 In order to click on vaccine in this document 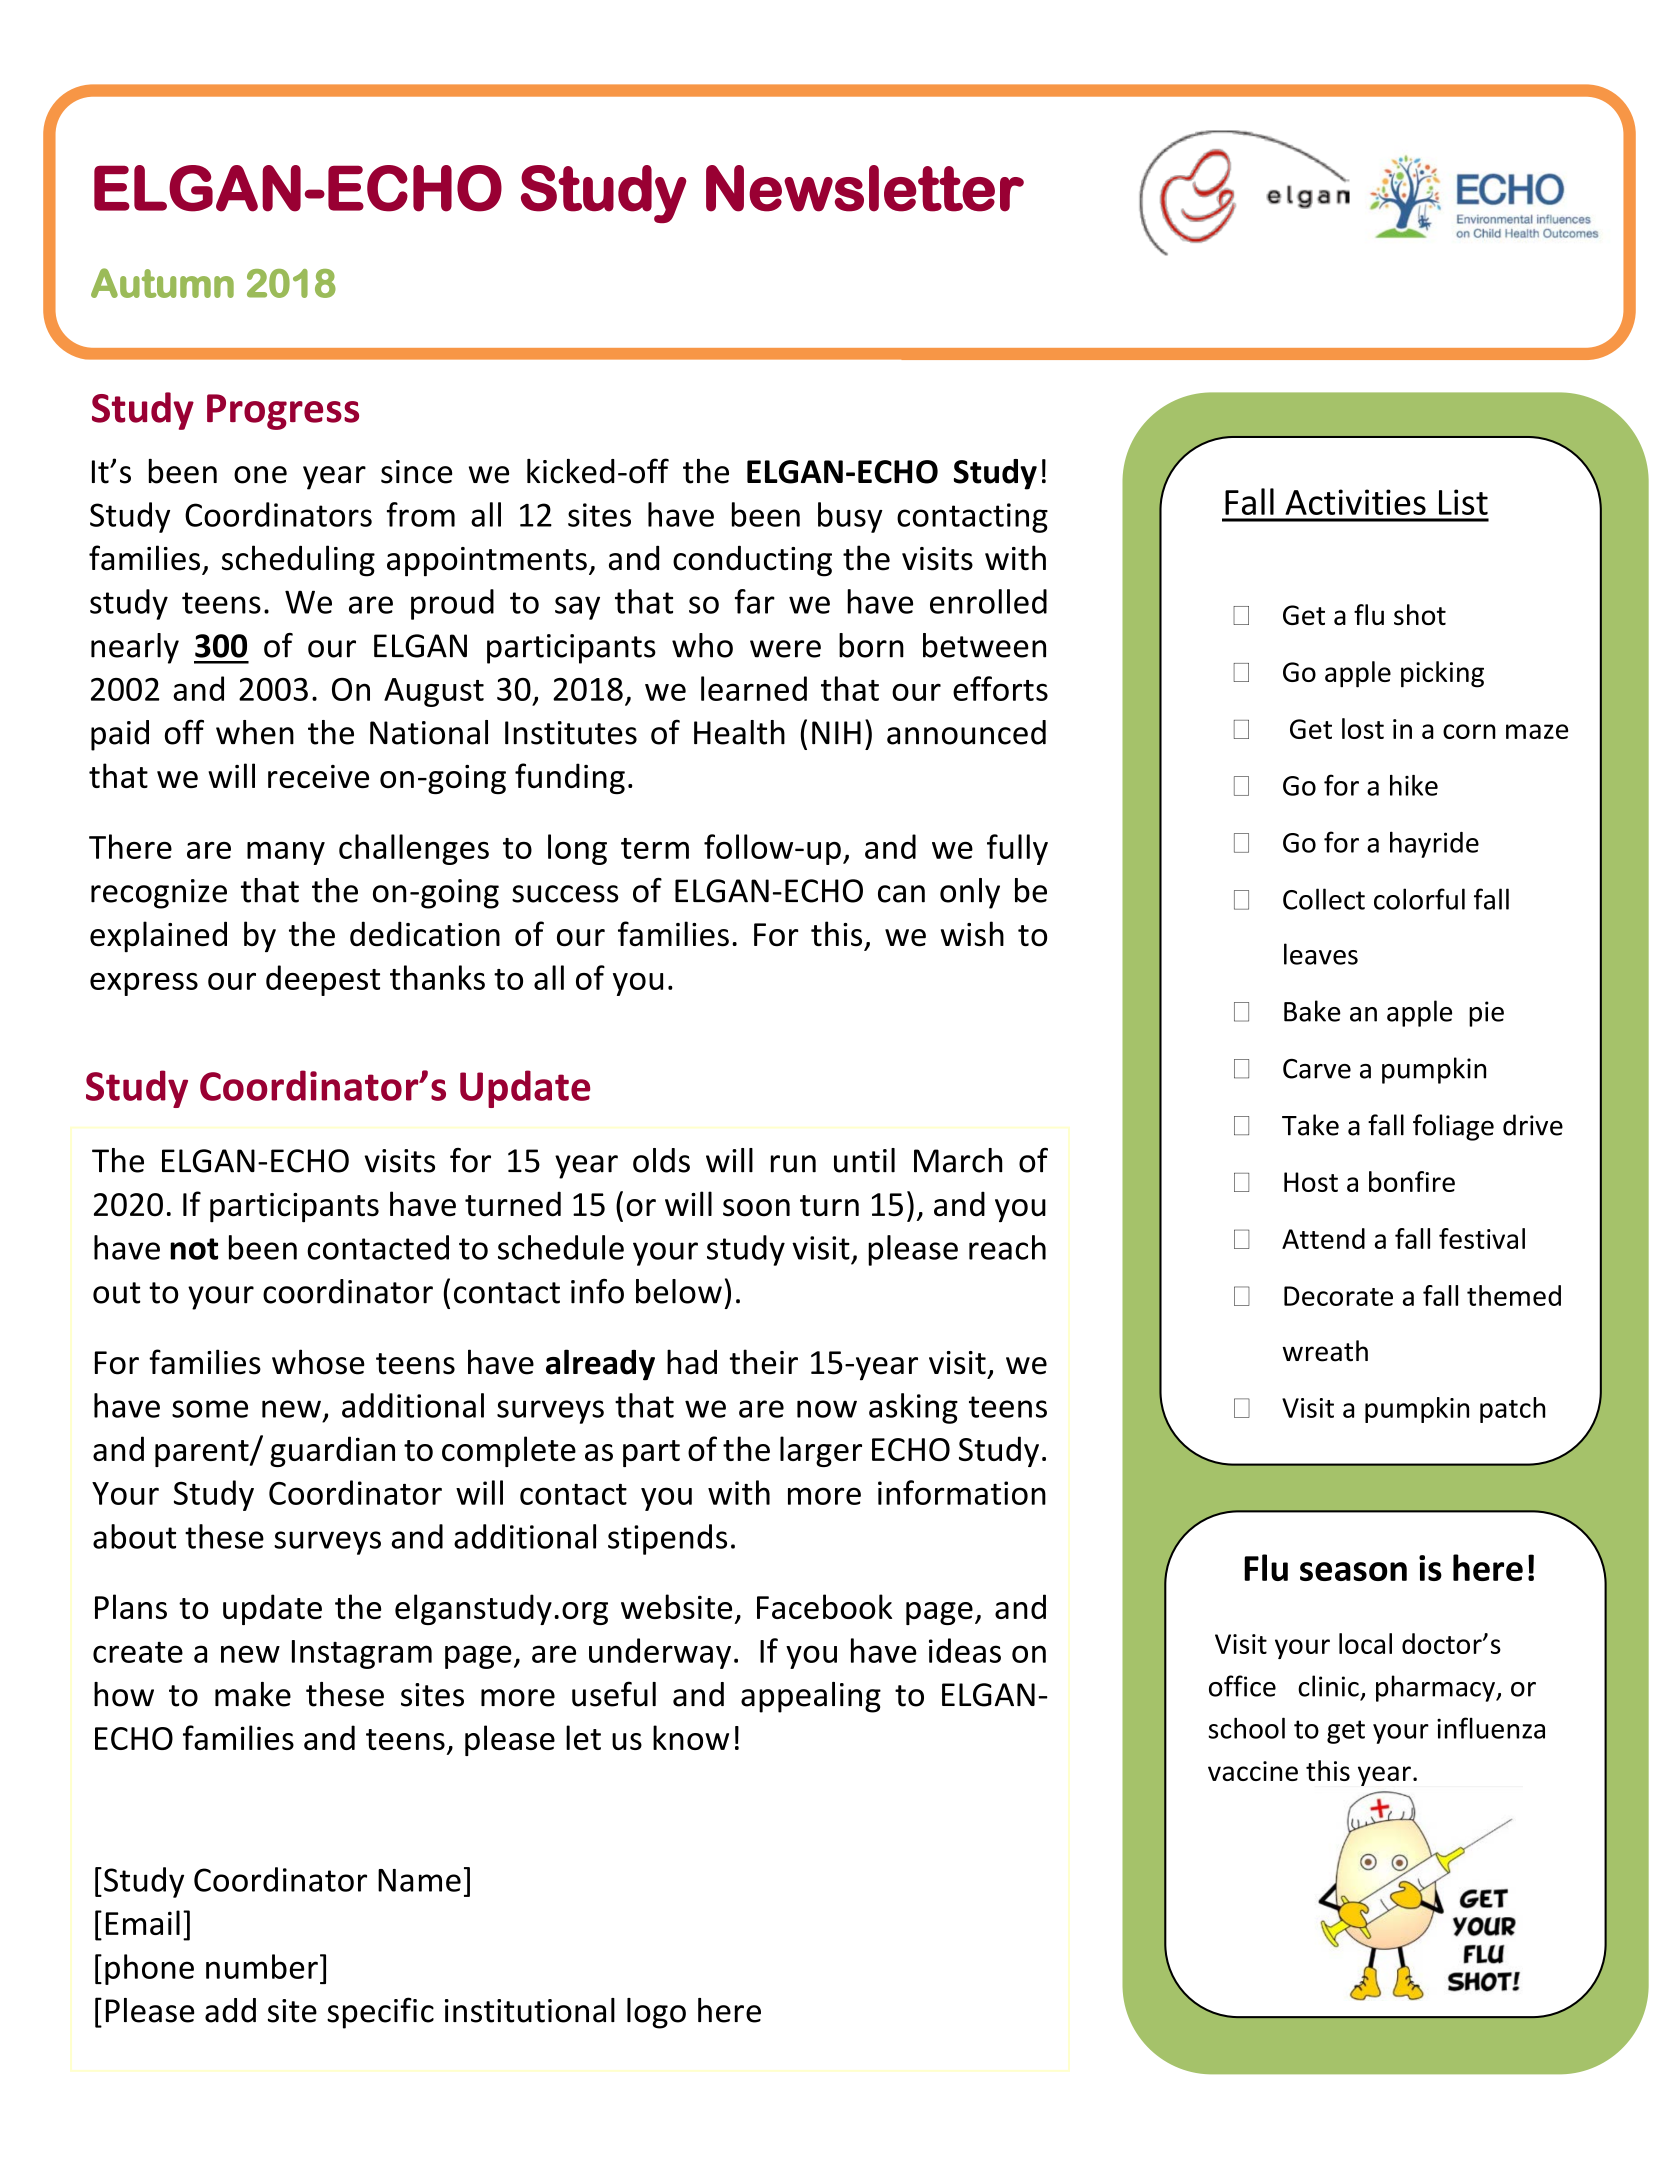, I will do `click(1253, 1771)`.
